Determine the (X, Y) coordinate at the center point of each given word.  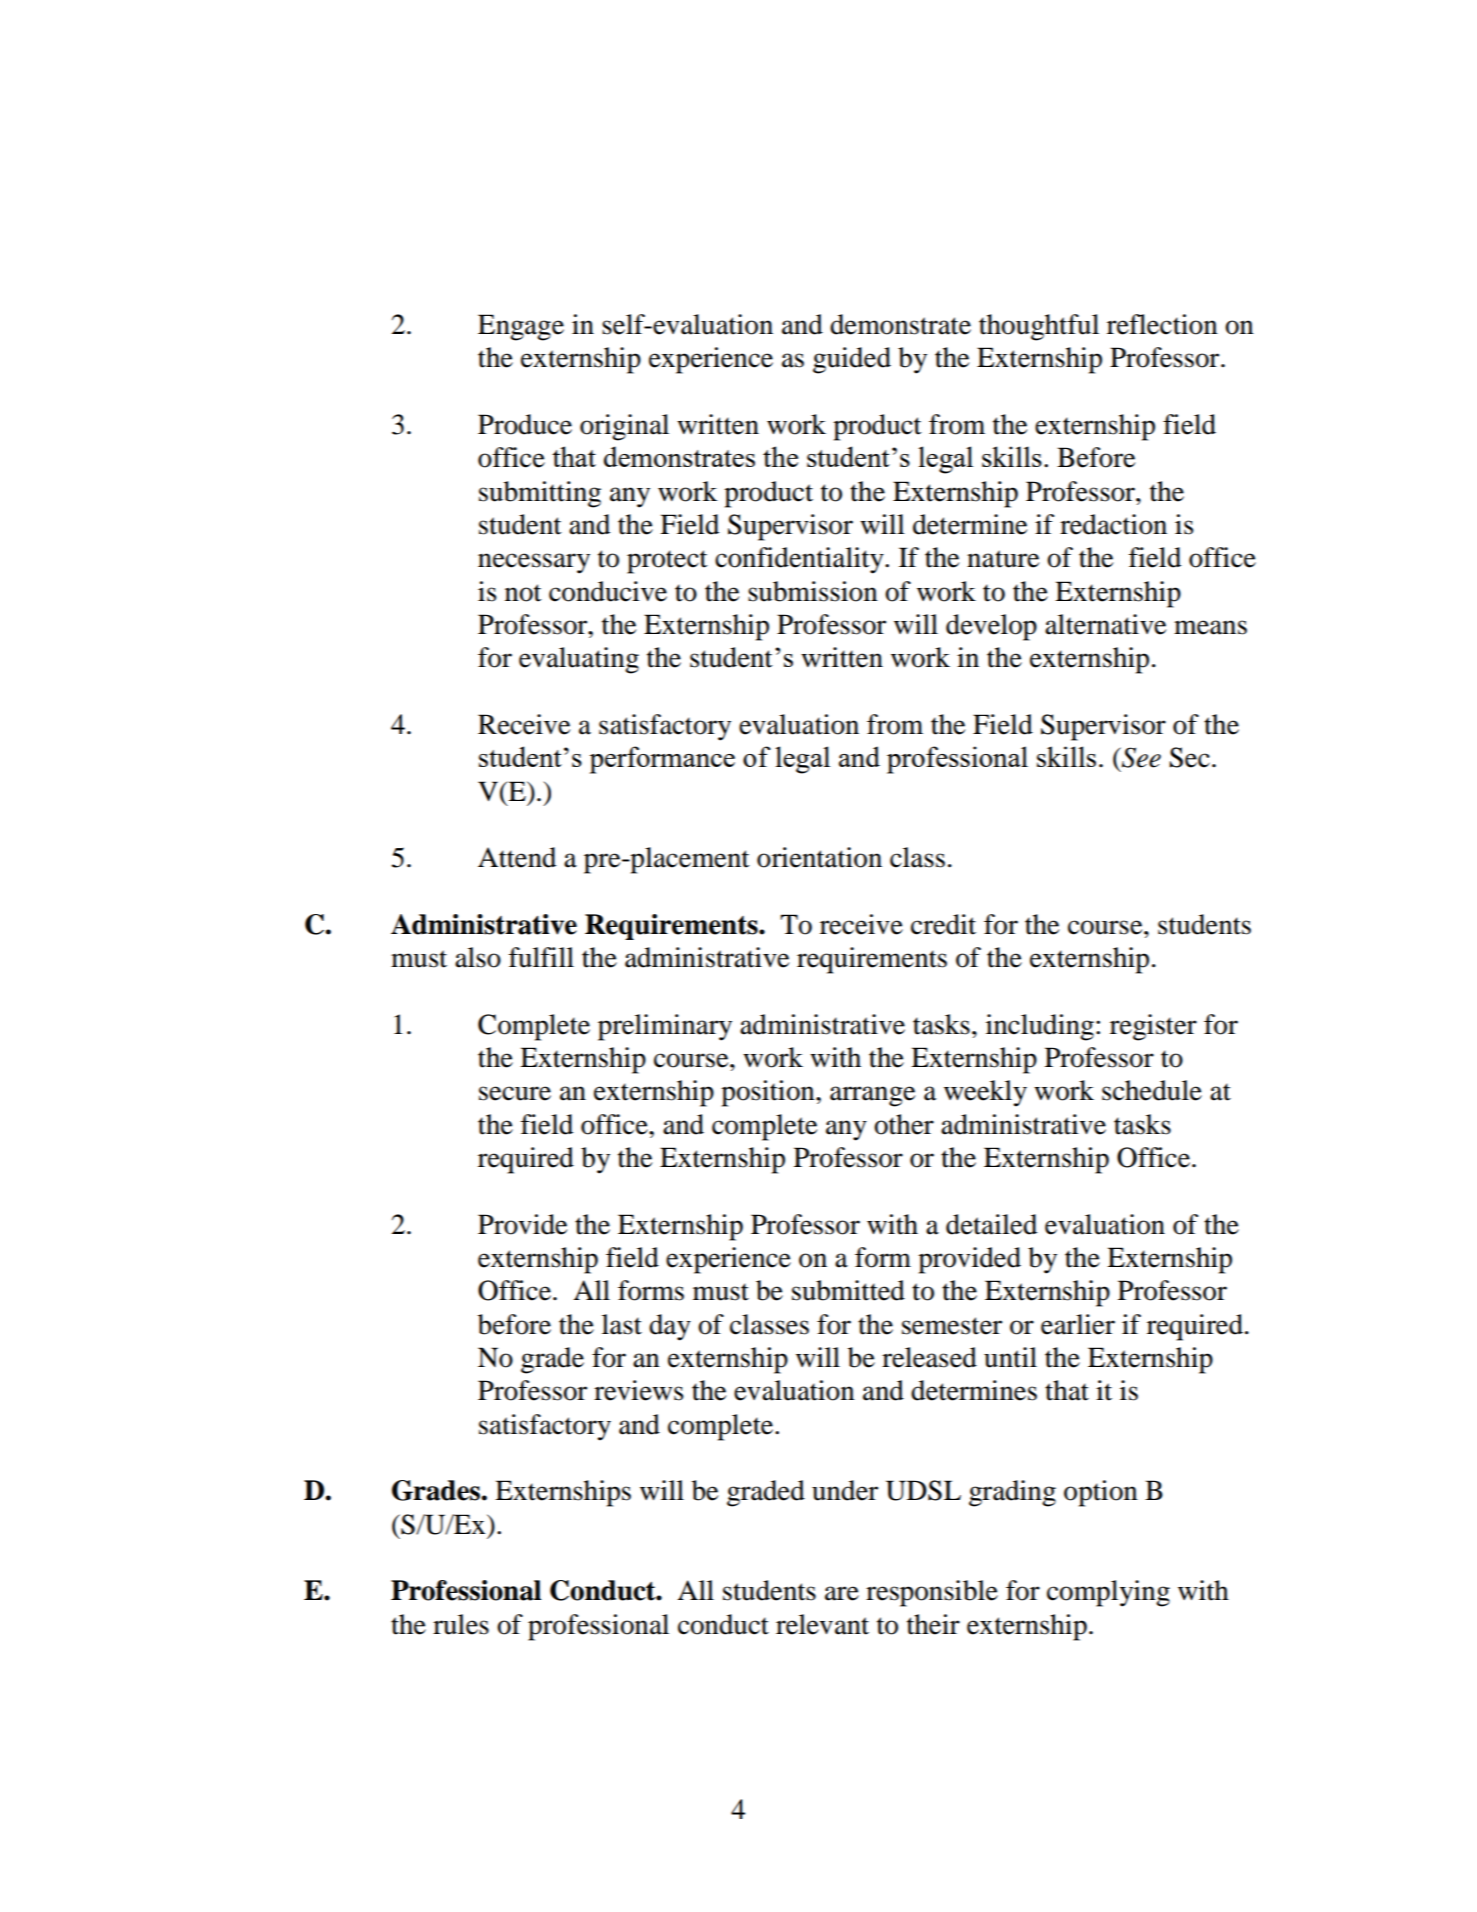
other (904, 1124)
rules (461, 1624)
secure (515, 1093)
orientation (819, 857)
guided (852, 360)
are (842, 1593)
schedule (1152, 1090)
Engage (521, 327)
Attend (517, 857)
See (1140, 757)
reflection (1162, 324)
